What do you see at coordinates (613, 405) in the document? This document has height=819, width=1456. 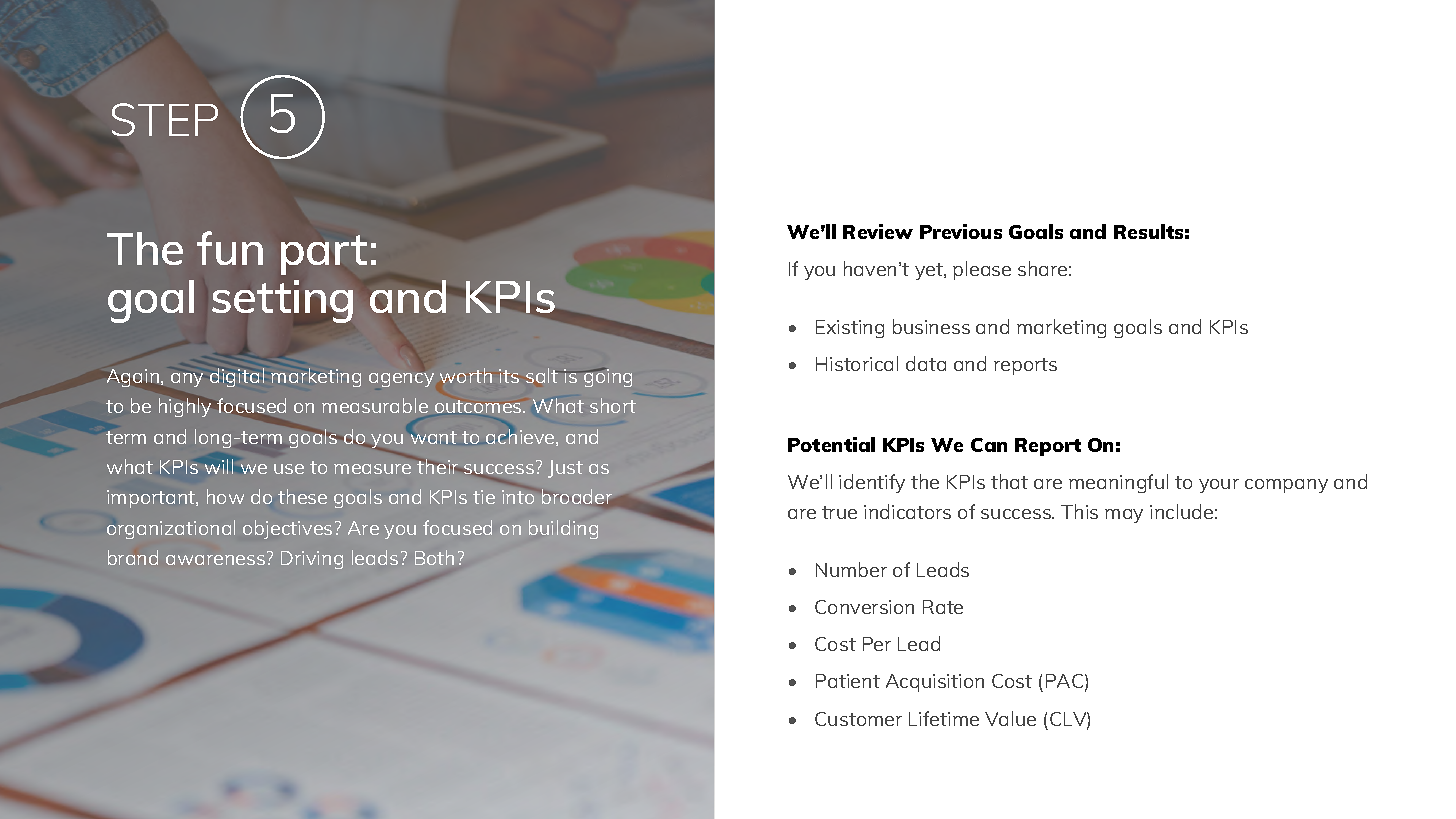 I see `short` at bounding box center [613, 405].
